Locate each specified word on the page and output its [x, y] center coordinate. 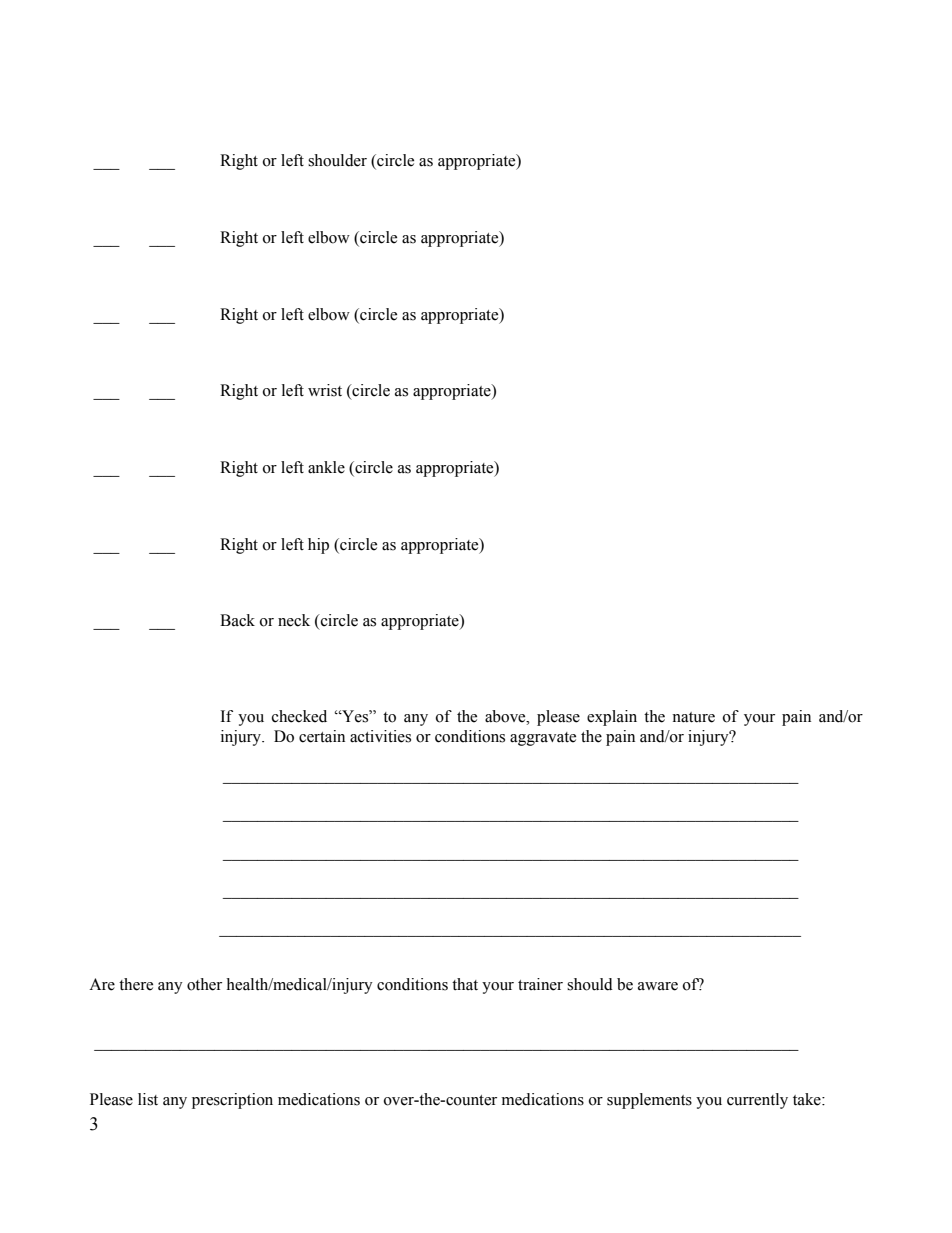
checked [299, 716]
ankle [326, 467]
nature [693, 717]
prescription [232, 1101]
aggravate [543, 739]
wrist [325, 390]
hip [318, 546]
